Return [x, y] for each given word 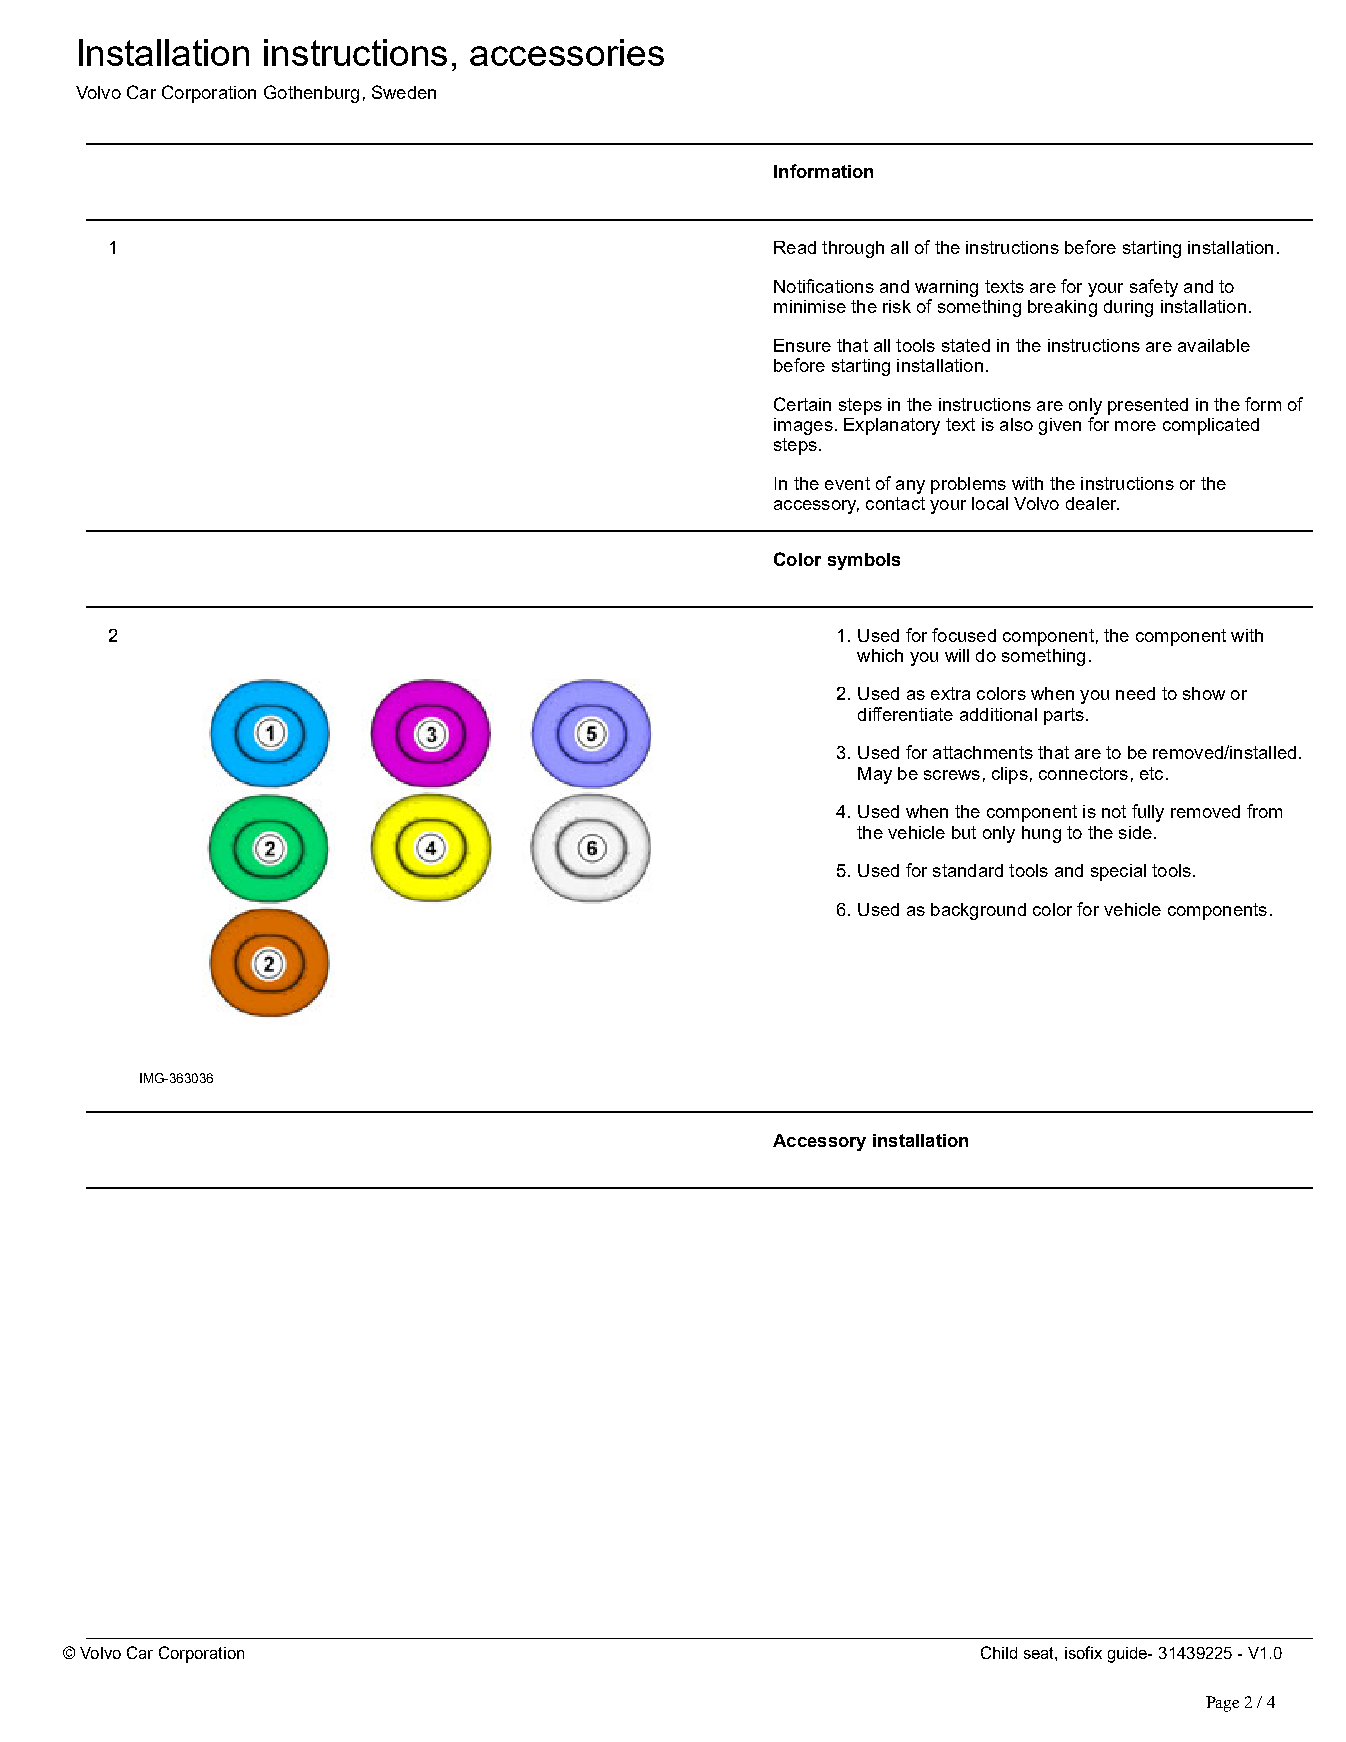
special [1118, 872]
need [1135, 693]
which [880, 655]
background [978, 911]
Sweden [404, 92]
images [803, 426]
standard [968, 870]
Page [1222, 1704]
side [1135, 832]
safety [1154, 288]
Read [795, 247]
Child [999, 1652]
